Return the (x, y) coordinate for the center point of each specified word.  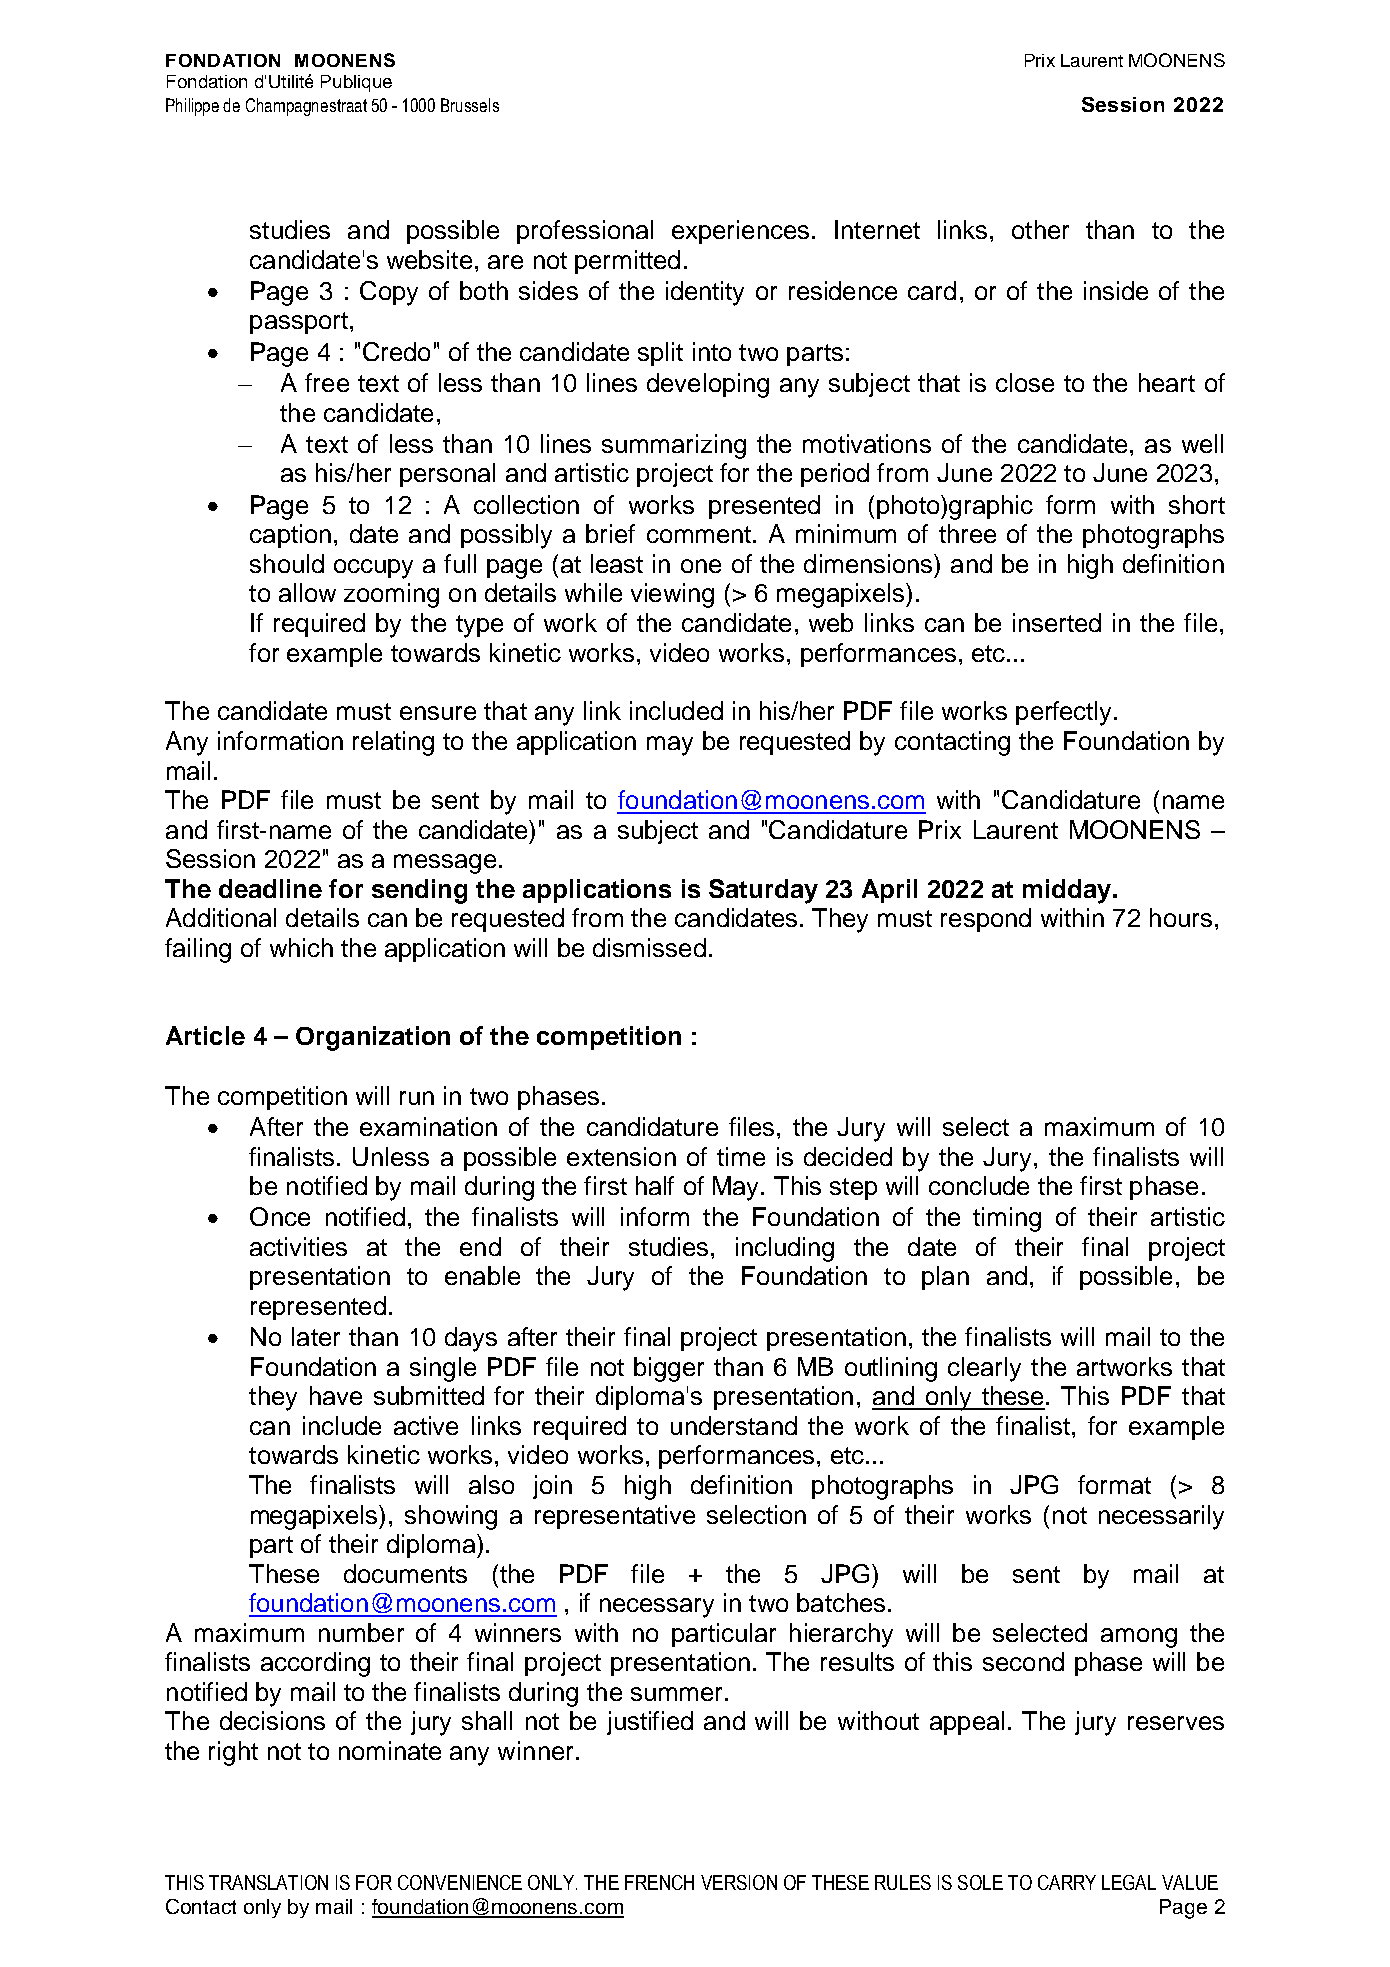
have (336, 1395)
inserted (1057, 622)
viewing (672, 595)
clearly (984, 1369)
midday (1067, 891)
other (1040, 229)
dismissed (649, 947)
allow (307, 592)
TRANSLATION (268, 1882)
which (301, 947)
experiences (740, 232)
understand (734, 1425)
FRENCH (659, 1882)
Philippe (192, 107)
